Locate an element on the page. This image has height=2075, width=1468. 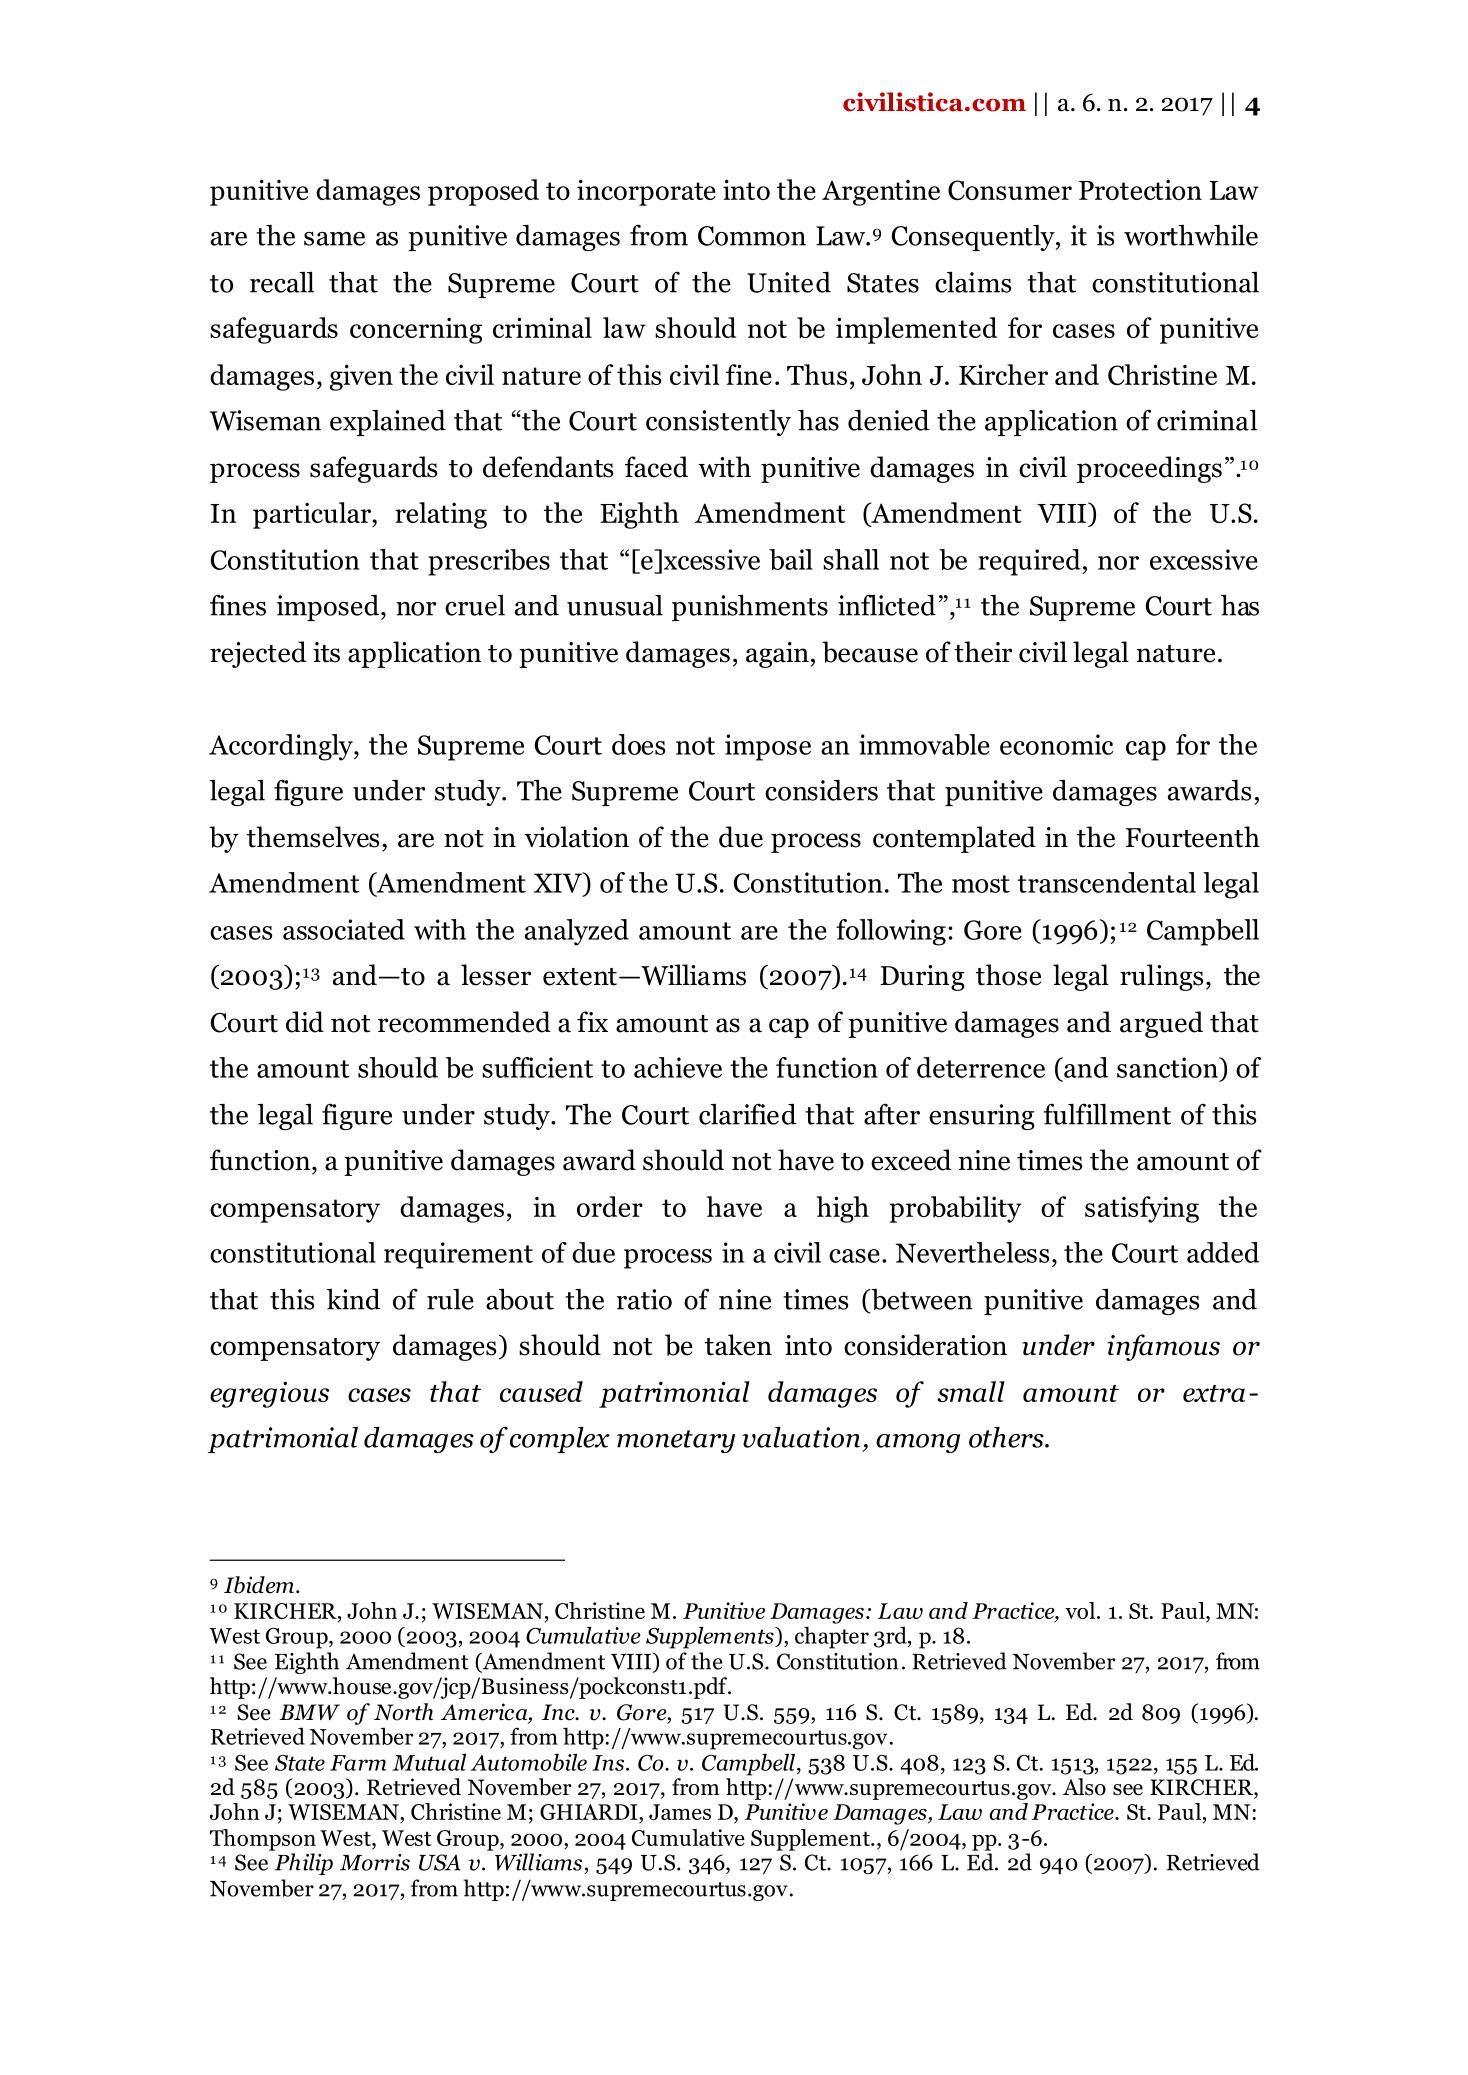
egregious is located at coordinates (269, 1394).
